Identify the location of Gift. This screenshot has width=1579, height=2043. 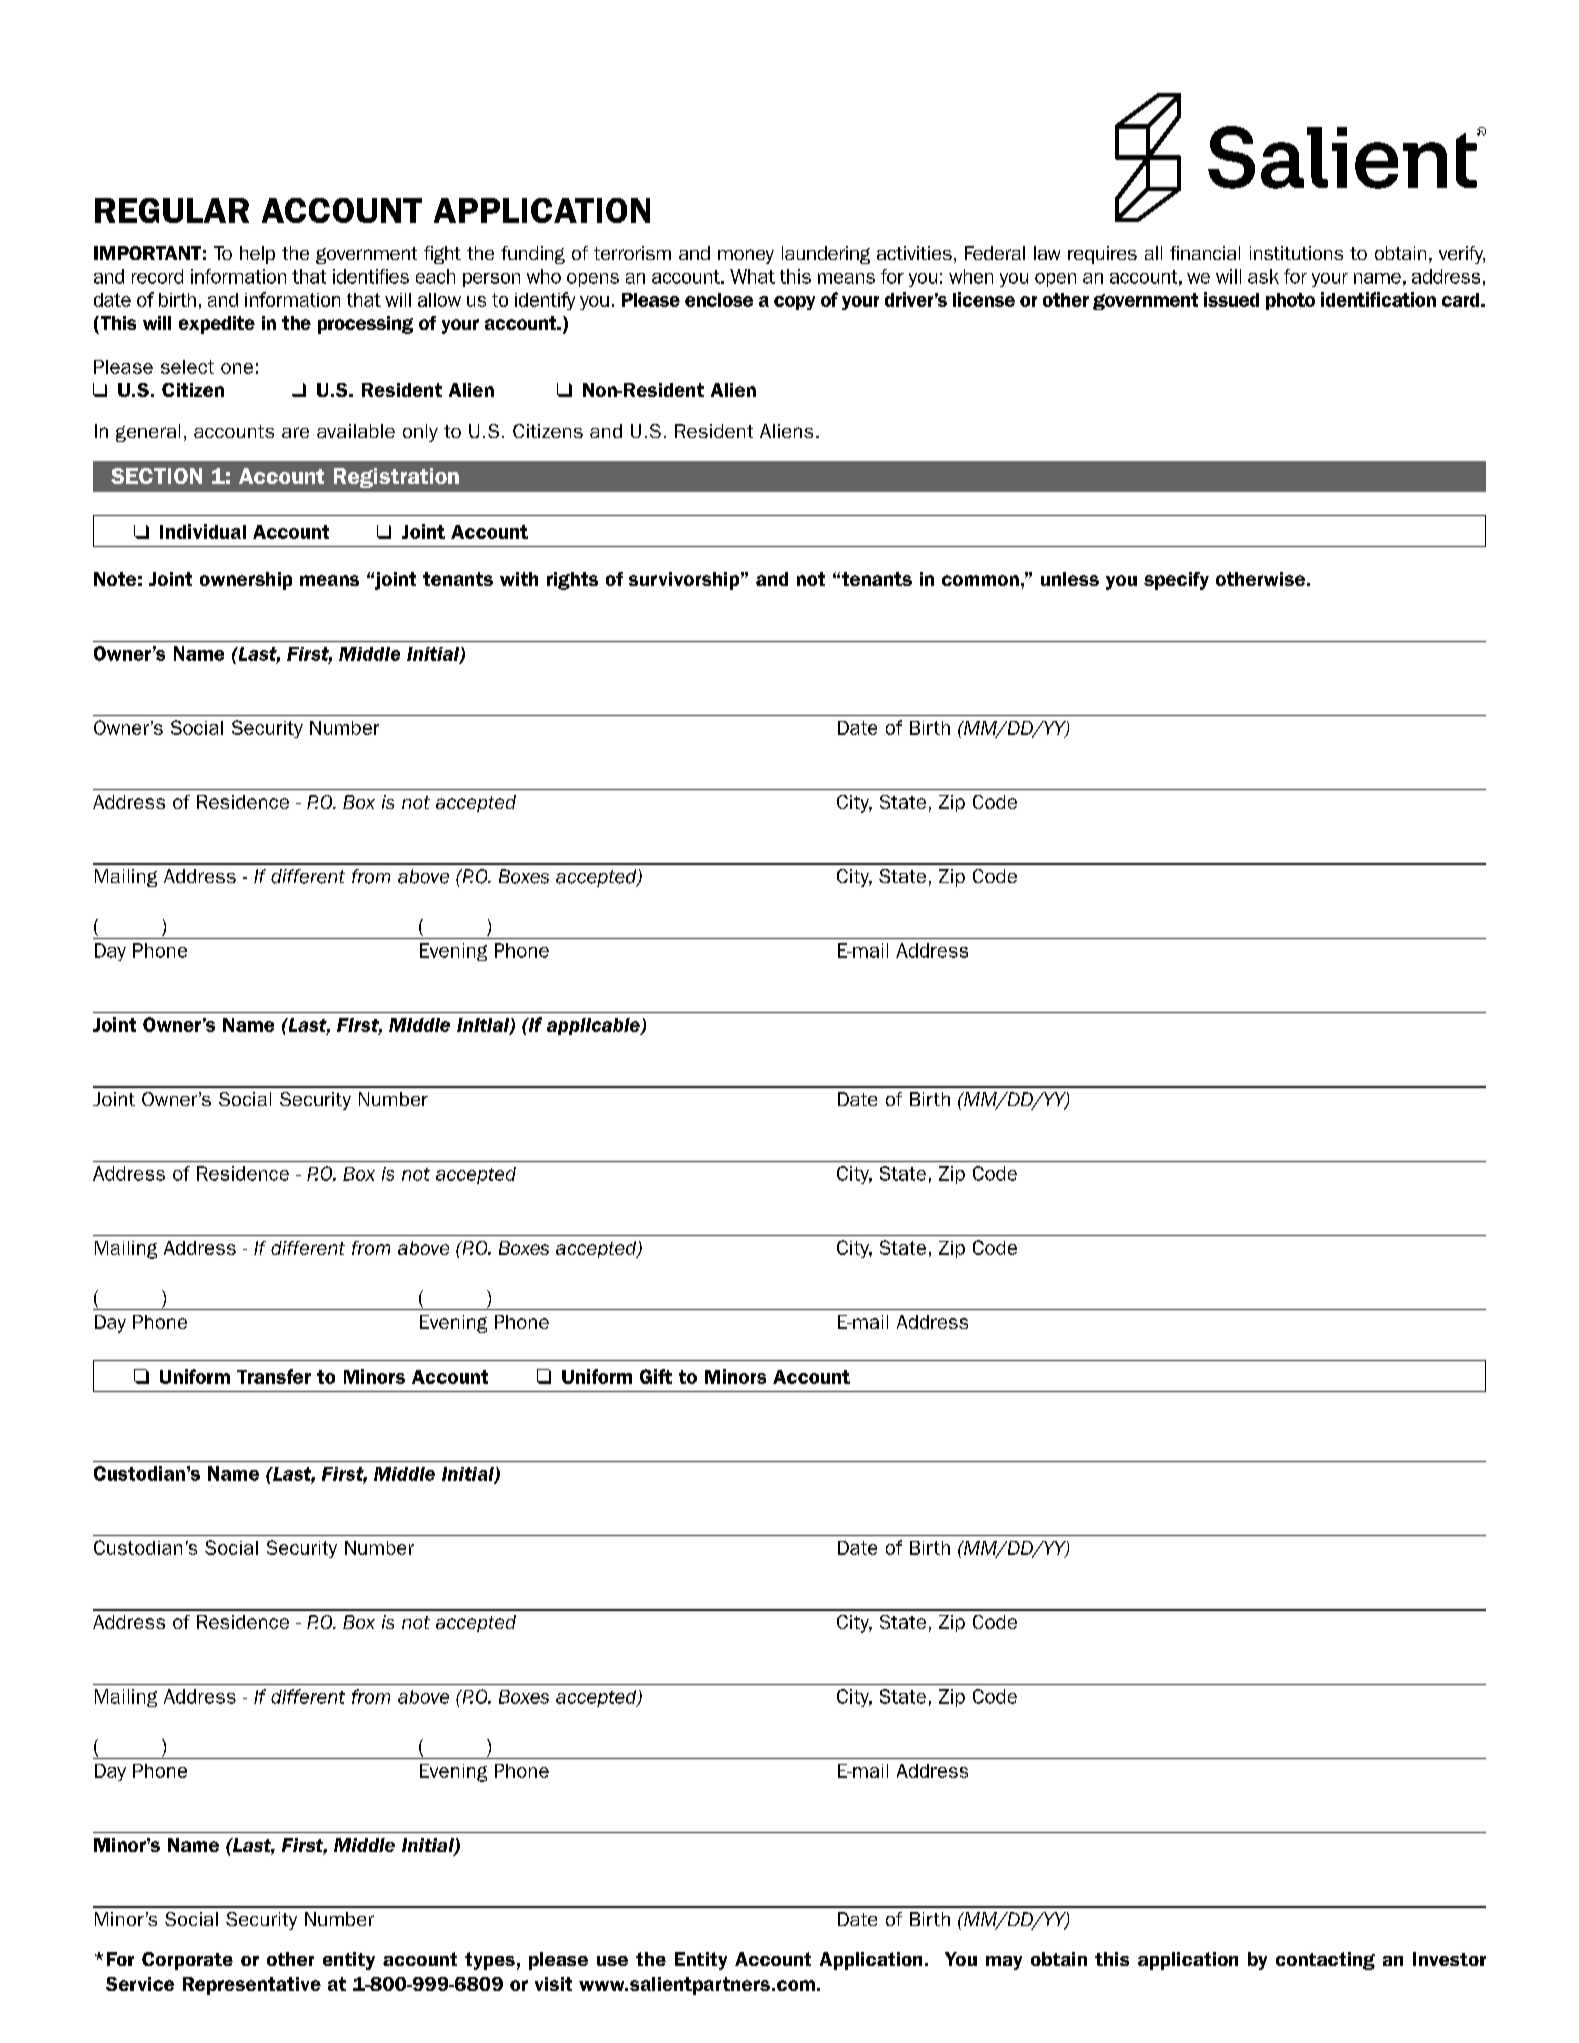
(656, 1376).
